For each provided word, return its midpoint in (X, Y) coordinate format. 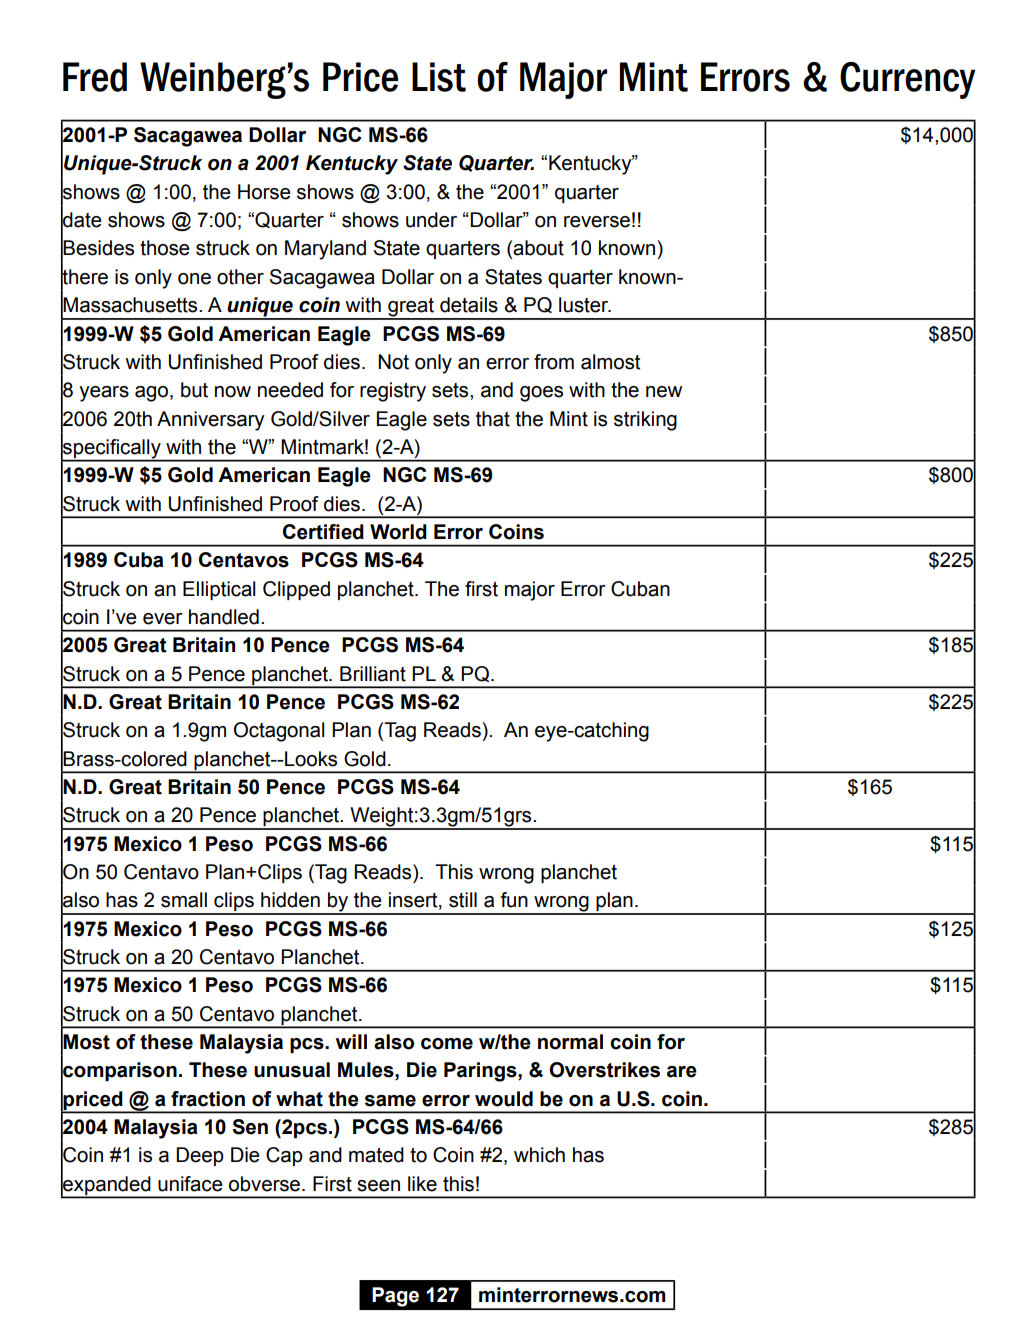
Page (395, 1297)
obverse (266, 1184)
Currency (907, 80)
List (439, 77)
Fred (95, 77)
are (682, 1072)
